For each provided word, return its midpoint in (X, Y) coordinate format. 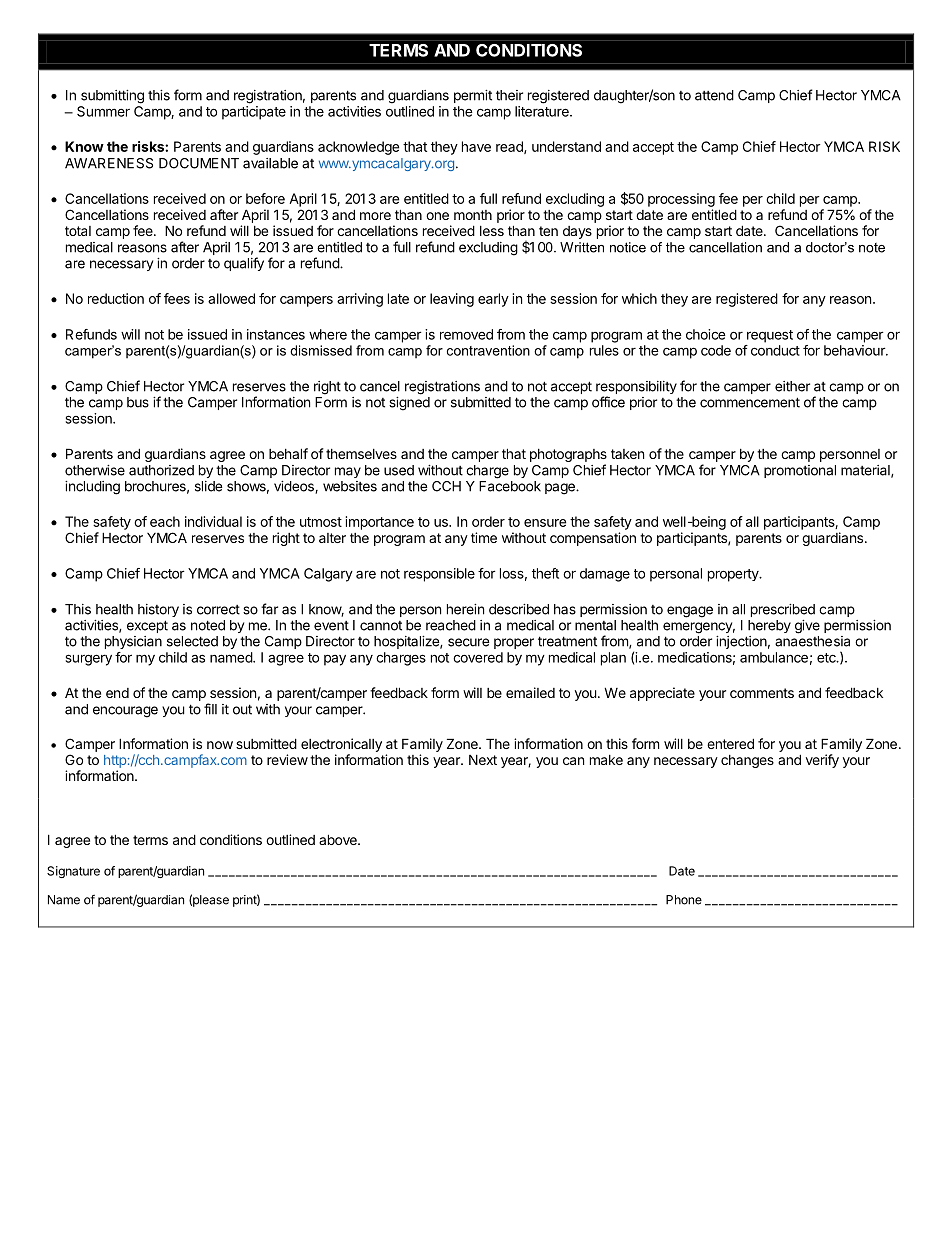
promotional (800, 471)
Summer (103, 111)
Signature (73, 872)
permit (473, 96)
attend (714, 95)
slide (208, 486)
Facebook (510, 486)
